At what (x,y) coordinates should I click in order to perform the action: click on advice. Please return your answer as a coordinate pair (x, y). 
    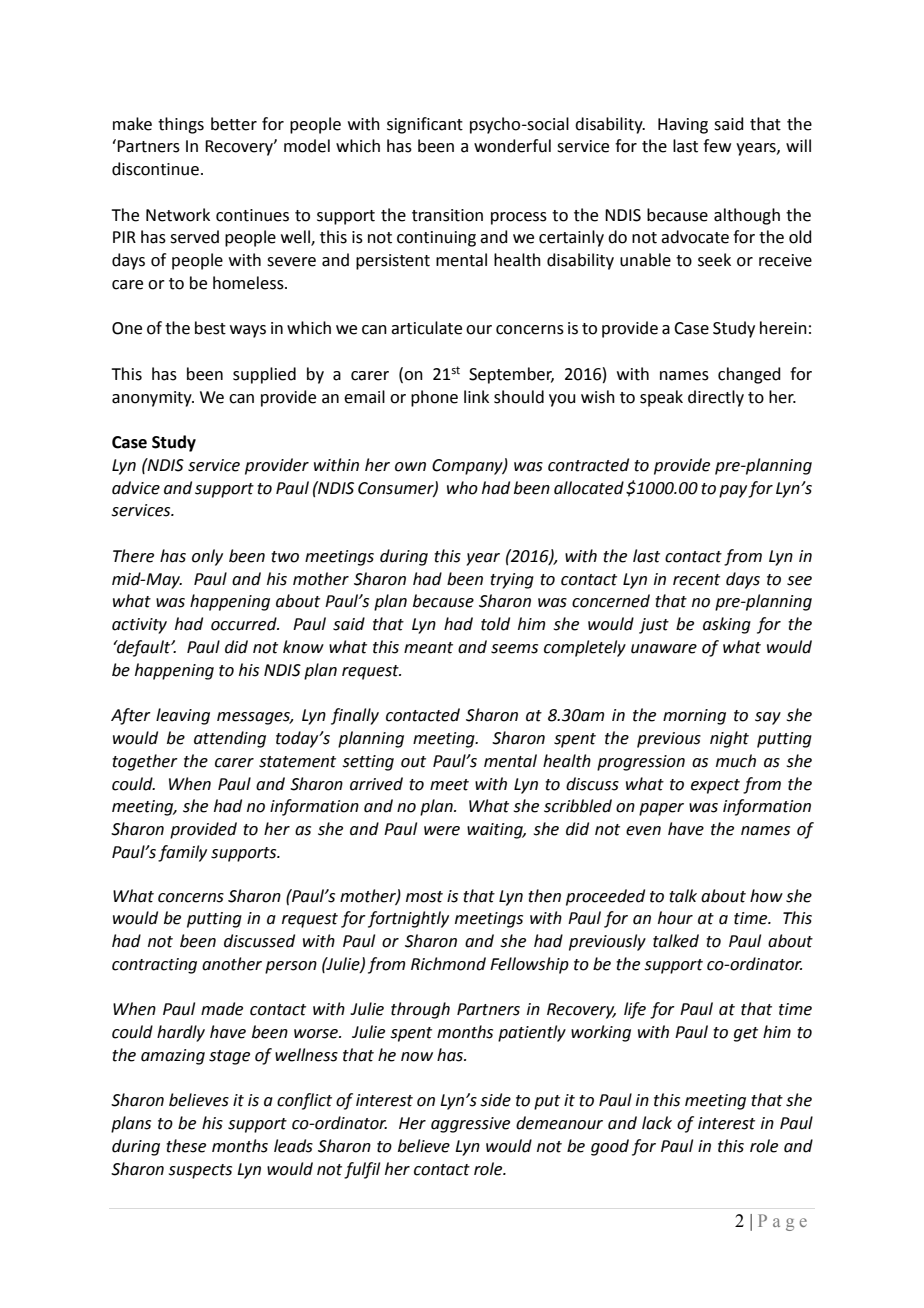
    Looking at the image, I should click on (136, 488).
